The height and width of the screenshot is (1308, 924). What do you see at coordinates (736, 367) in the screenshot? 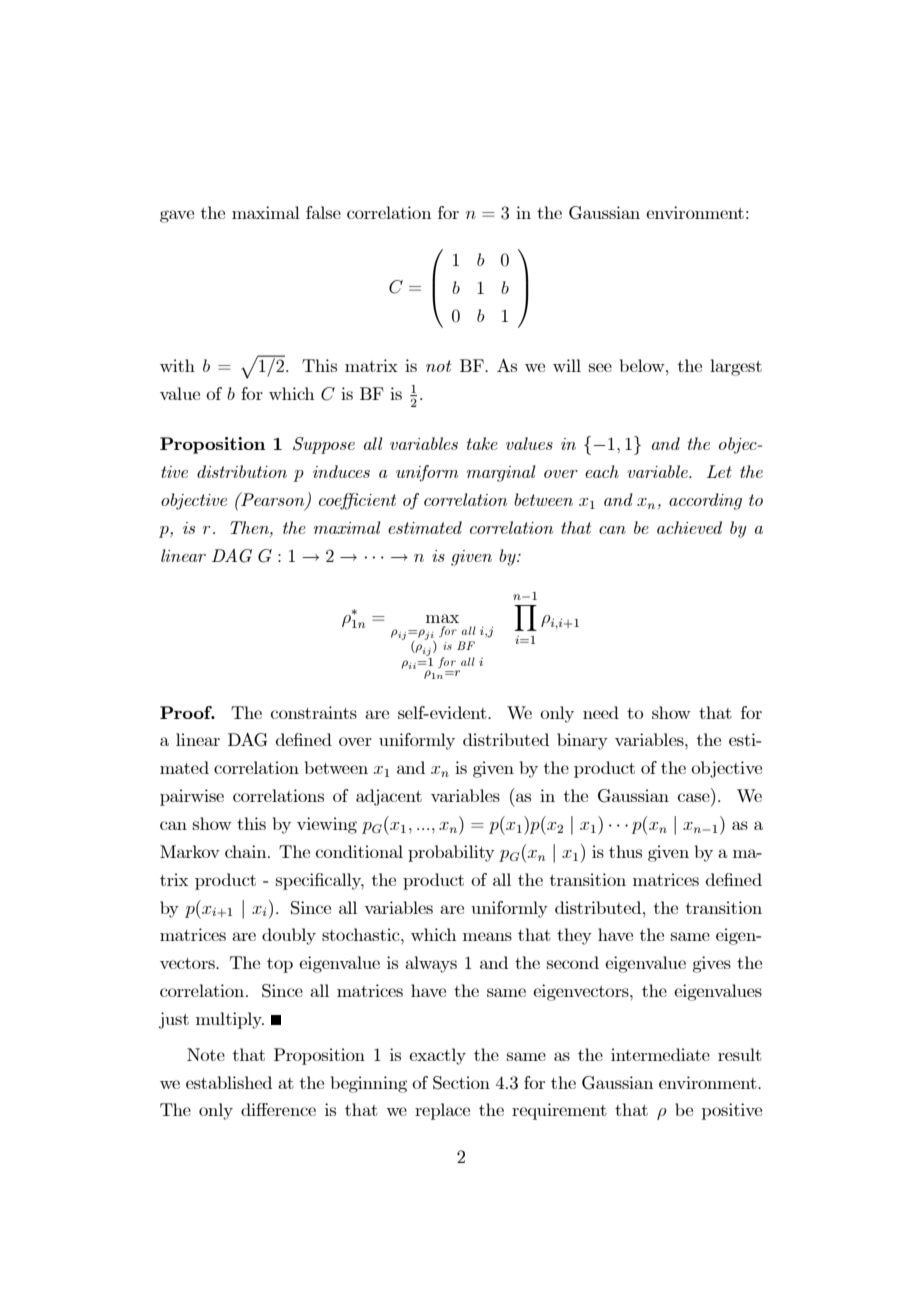
I see `largest` at bounding box center [736, 367].
